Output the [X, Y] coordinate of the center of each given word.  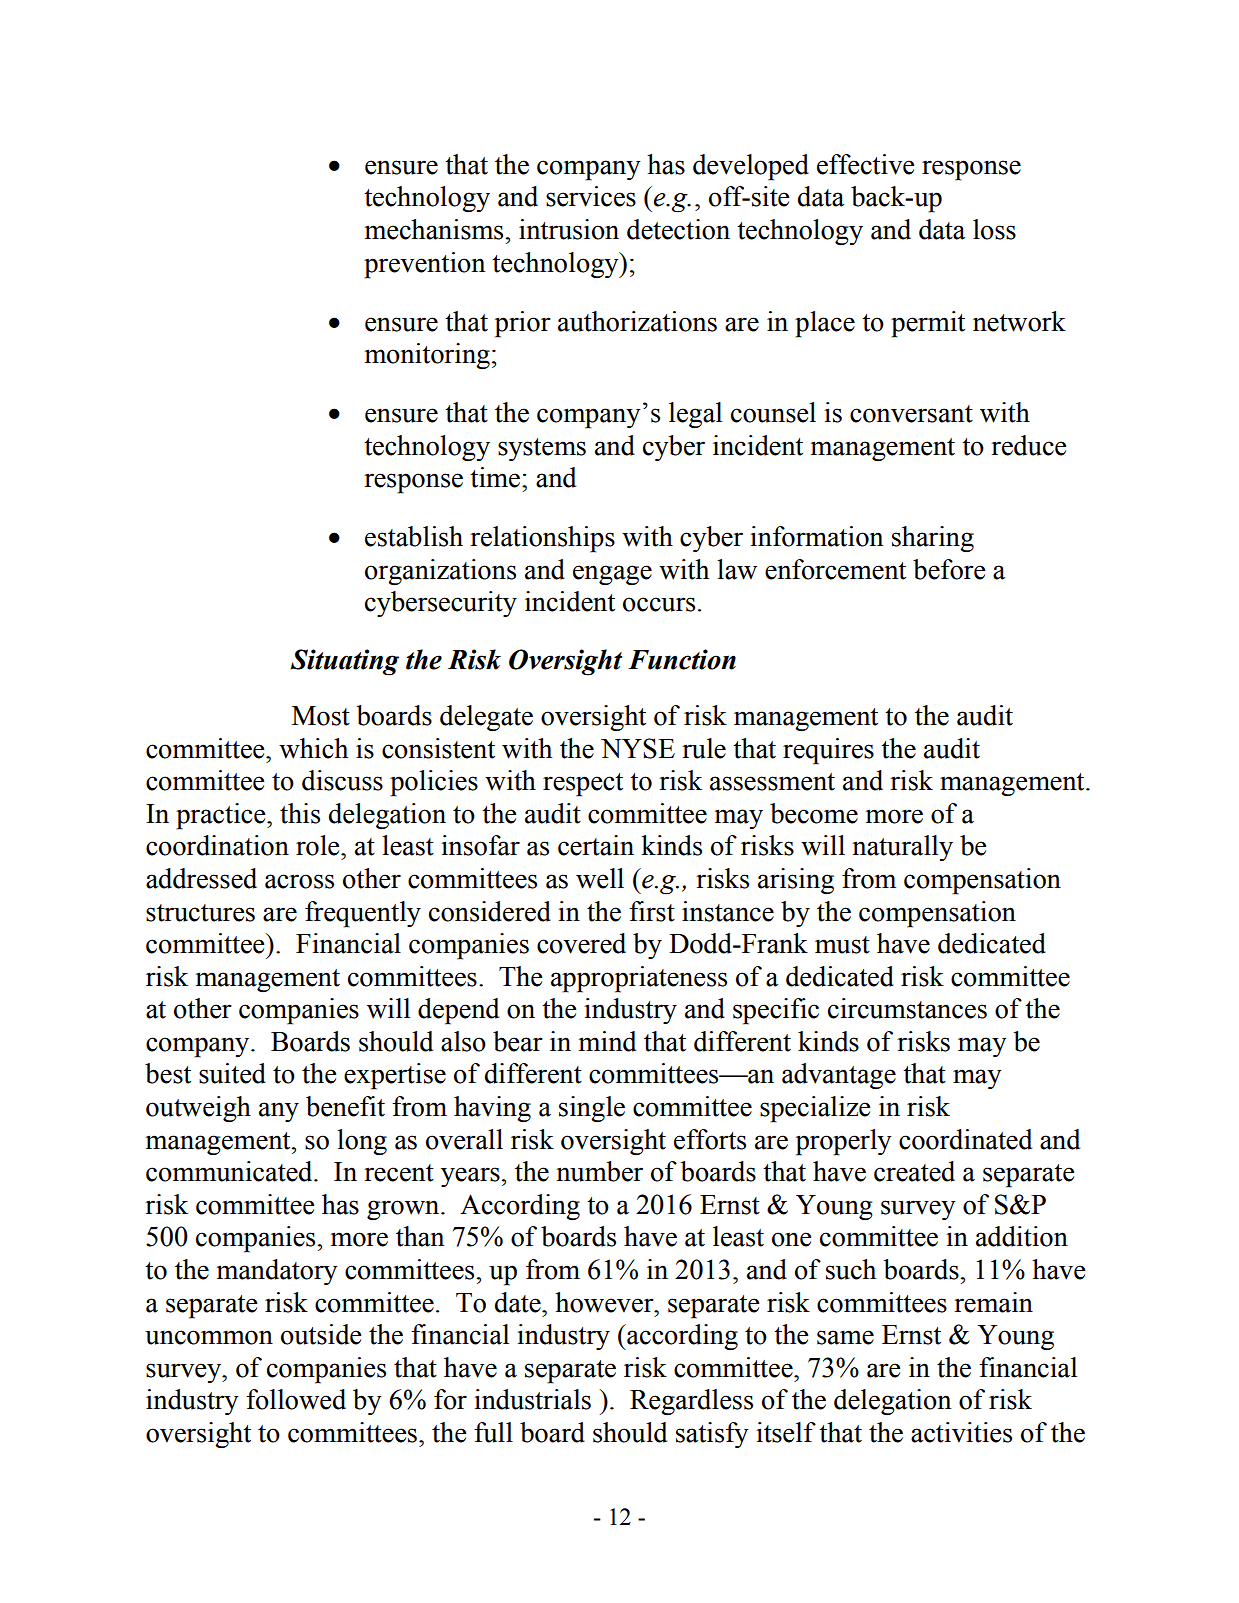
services [591, 196]
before [949, 569]
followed [296, 1399]
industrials [532, 1399]
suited [232, 1073]
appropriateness [639, 979]
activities [961, 1432]
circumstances [907, 1008]
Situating [345, 662]
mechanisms [435, 229]
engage [612, 575]
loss [994, 229]
